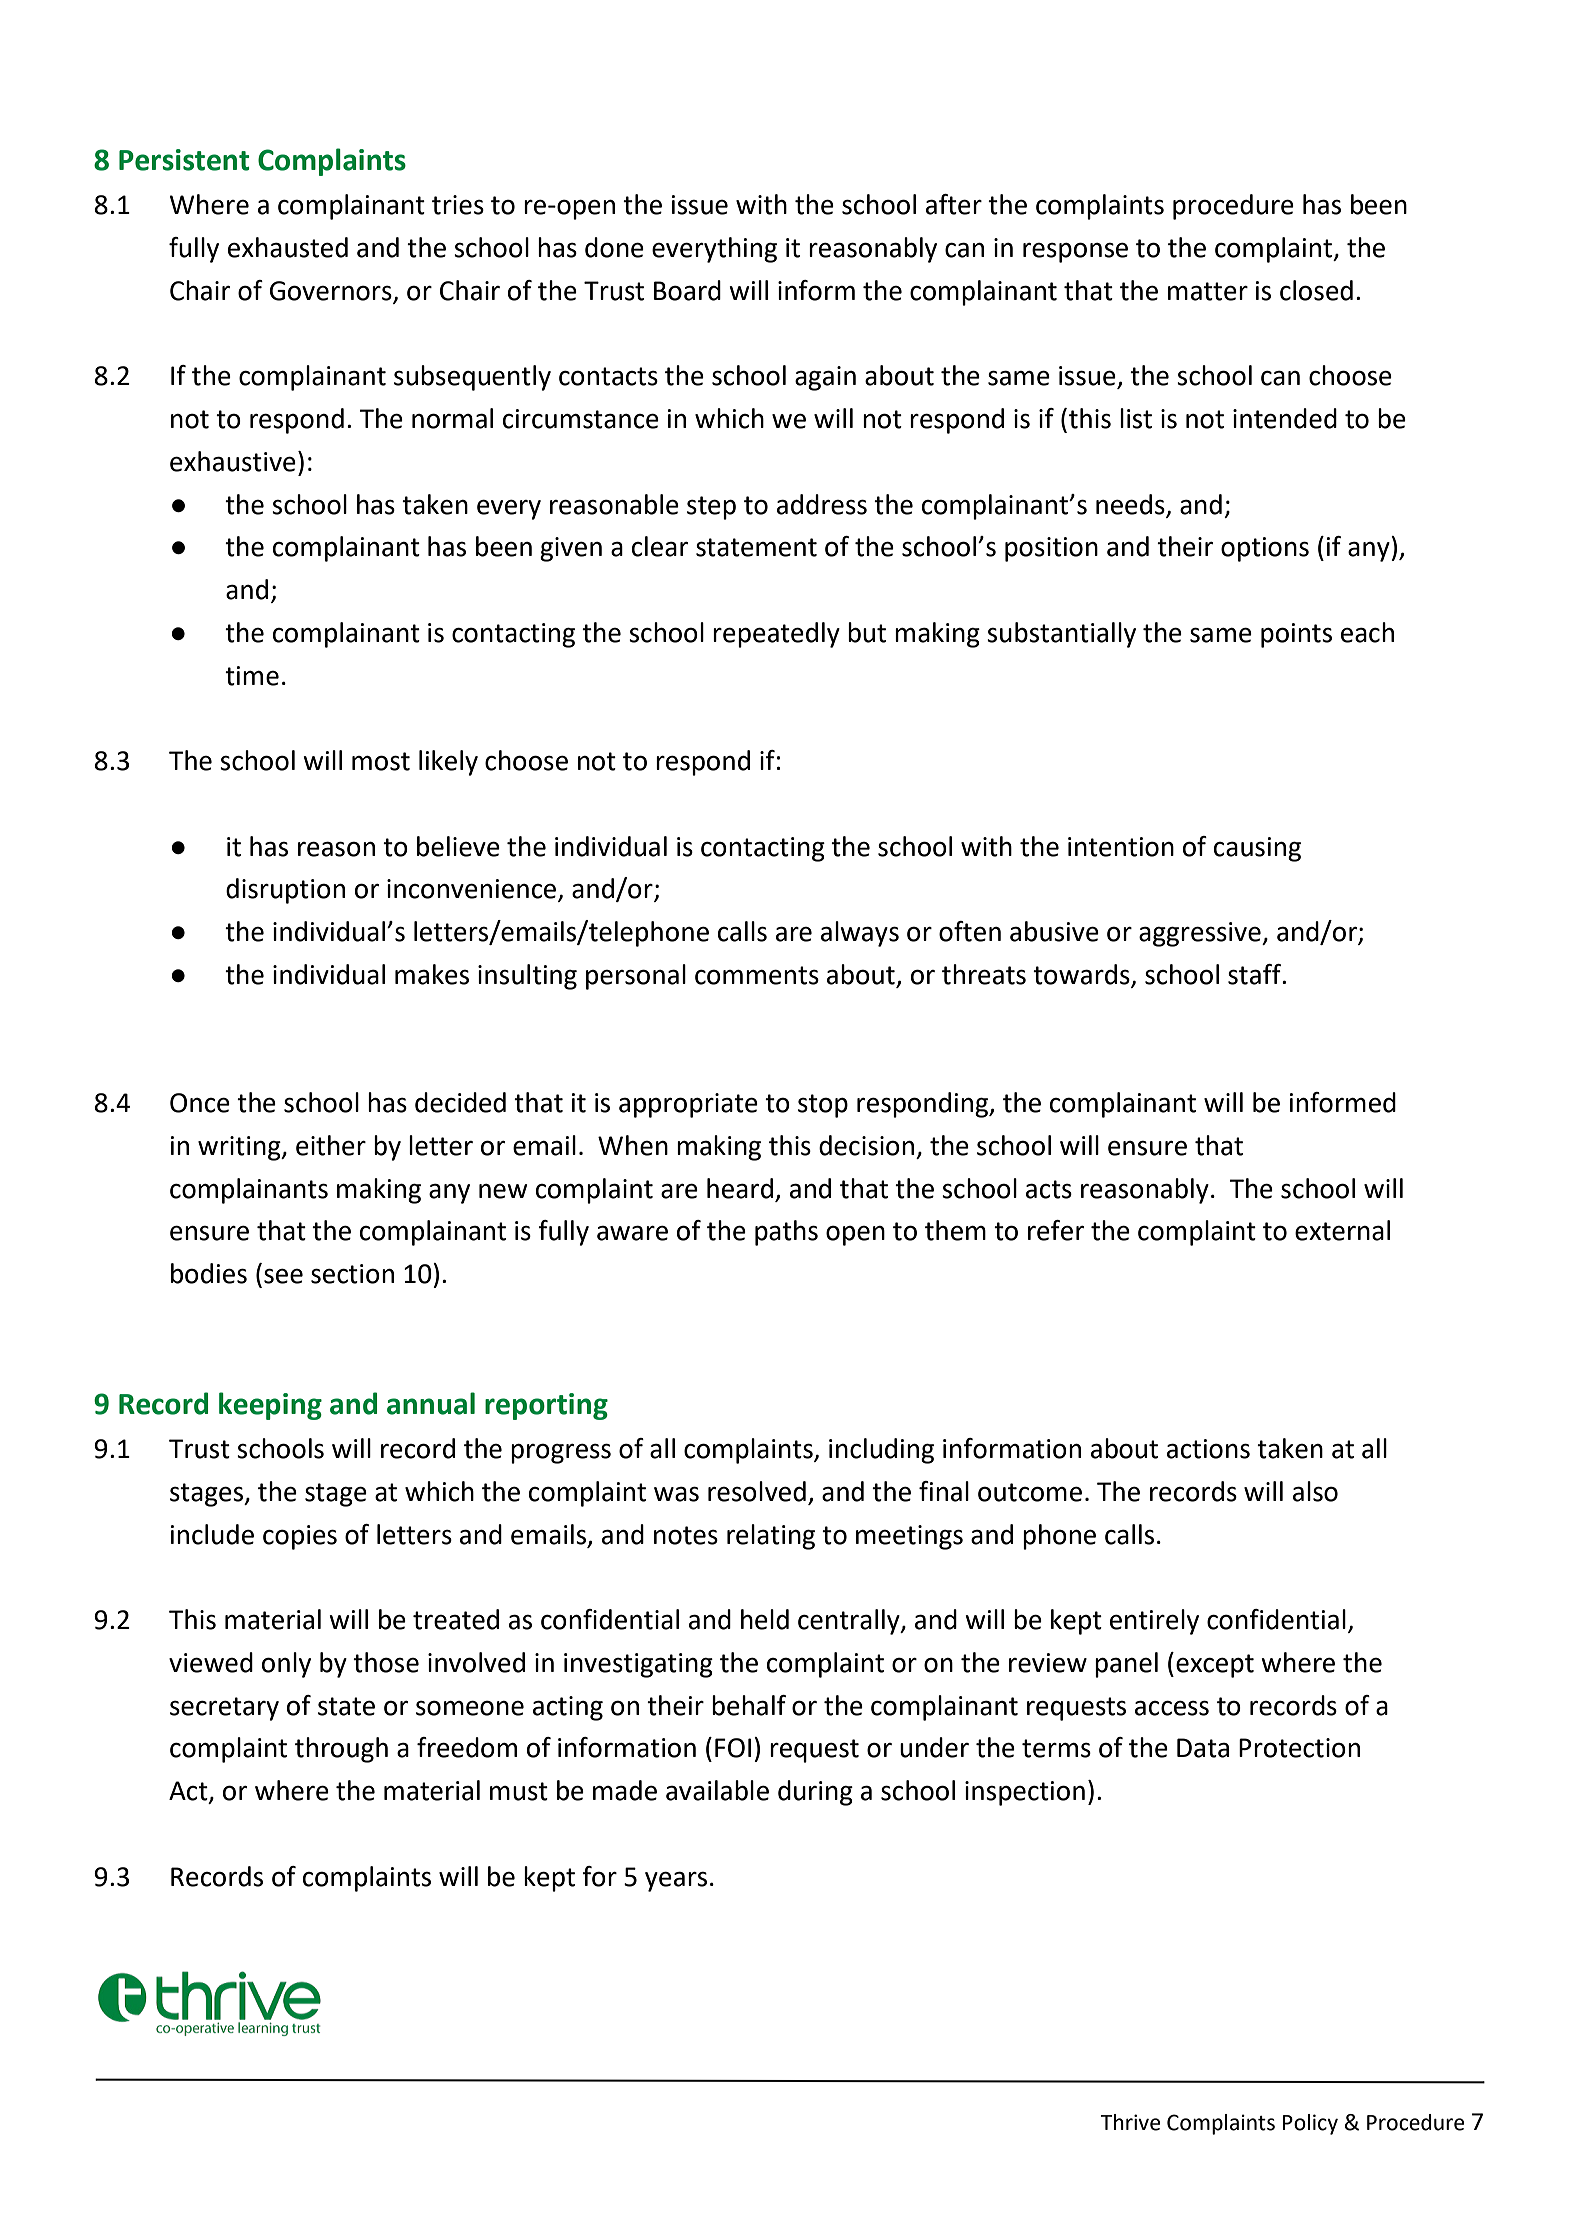  What do you see at coordinates (288, 247) in the image?
I see `exhausted` at bounding box center [288, 247].
